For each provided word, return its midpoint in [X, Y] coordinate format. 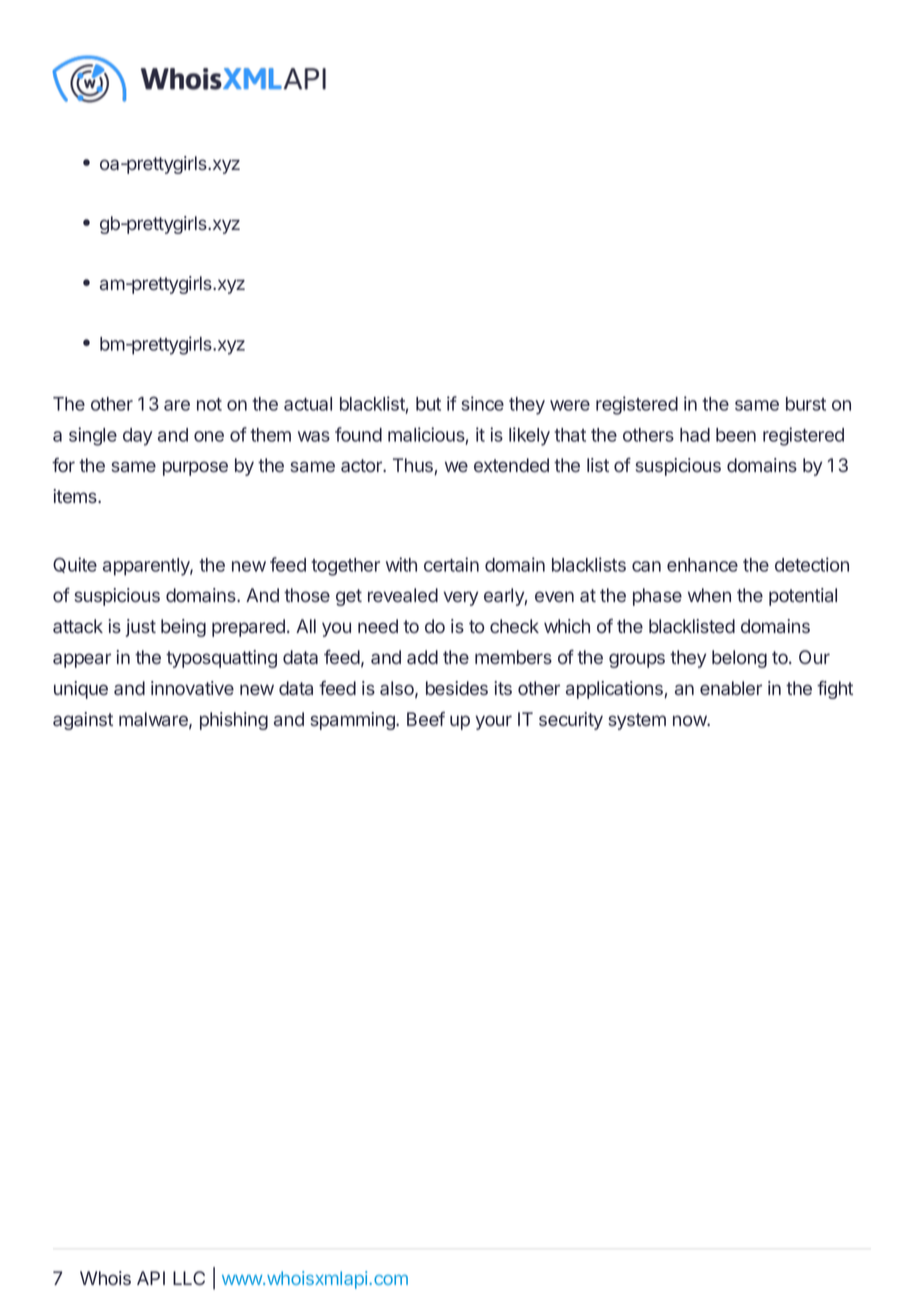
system [637, 721]
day [137, 437]
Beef [426, 719]
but [428, 404]
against [83, 721]
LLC [189, 1278]
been [736, 435]
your [493, 722]
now [690, 721]
